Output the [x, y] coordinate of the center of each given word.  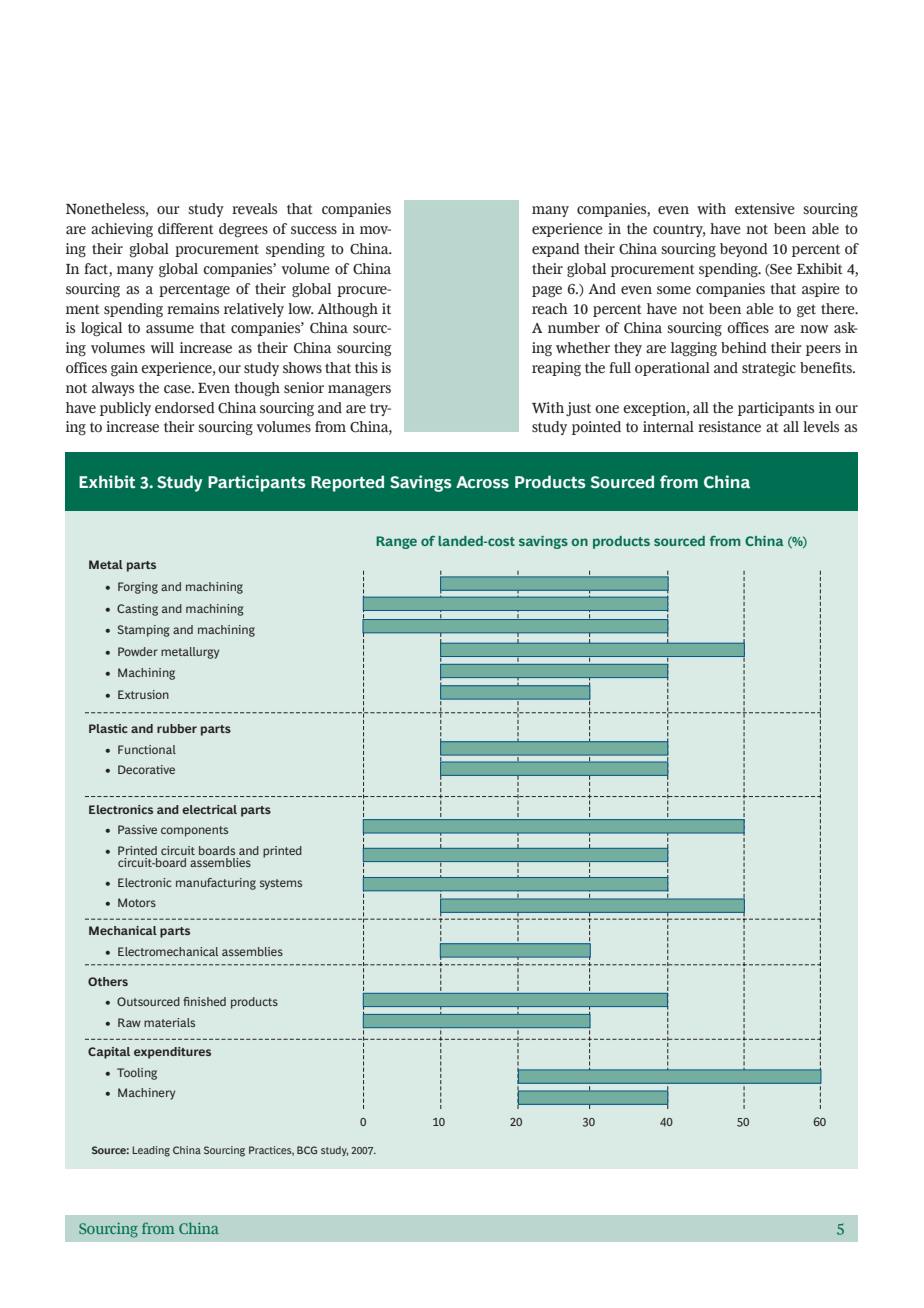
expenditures [172, 1053]
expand [556, 250]
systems [281, 884]
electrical [209, 809]
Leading [151, 1151]
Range [396, 542]
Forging [138, 588]
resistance [729, 427]
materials [169, 1022]
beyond [744, 250]
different [186, 229]
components [194, 831]
